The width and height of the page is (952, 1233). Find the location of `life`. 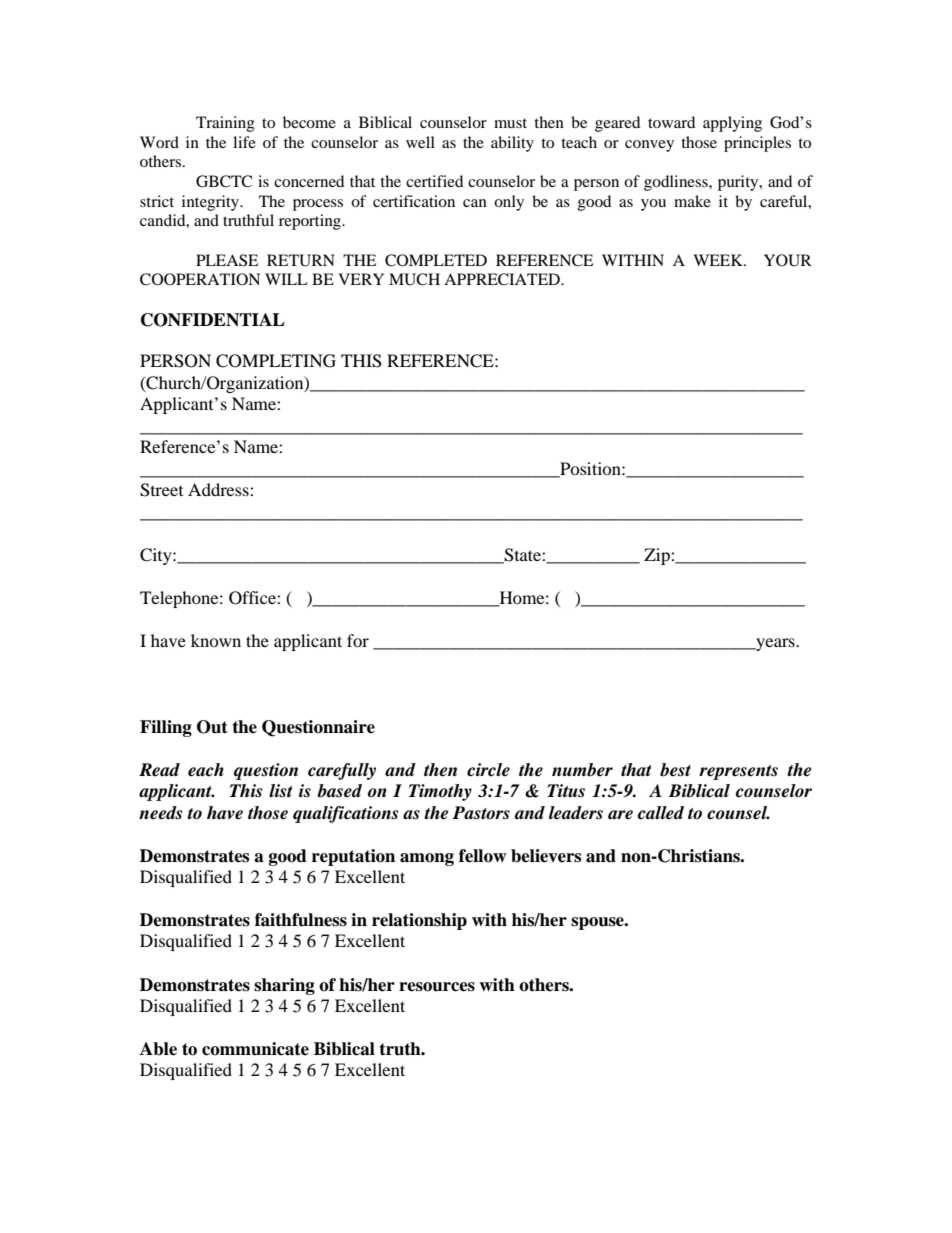

life is located at coordinates (244, 142).
